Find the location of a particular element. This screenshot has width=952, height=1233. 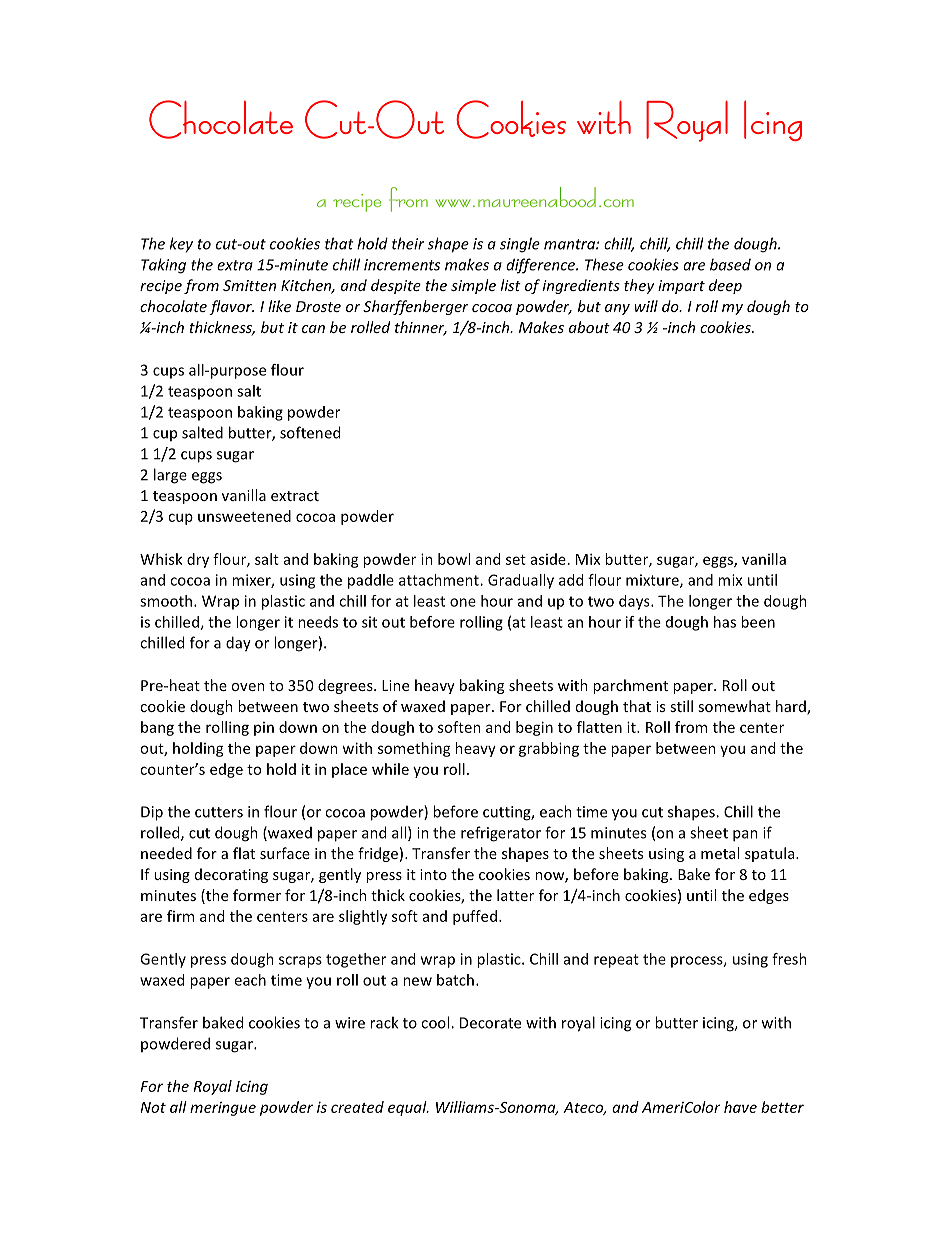

based is located at coordinates (730, 264).
